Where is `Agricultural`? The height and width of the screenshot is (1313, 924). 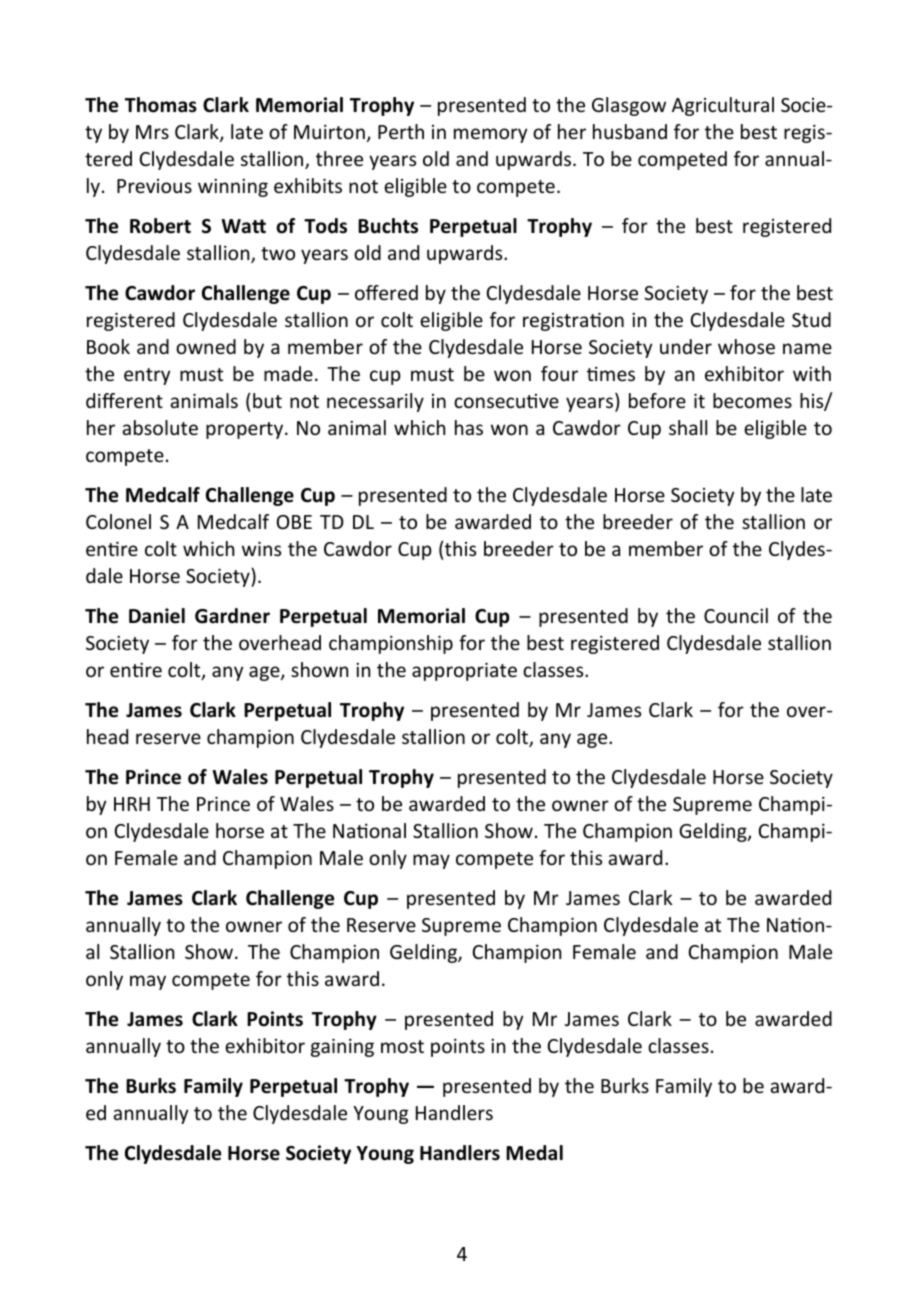 Agricultural is located at coordinates (723, 106).
